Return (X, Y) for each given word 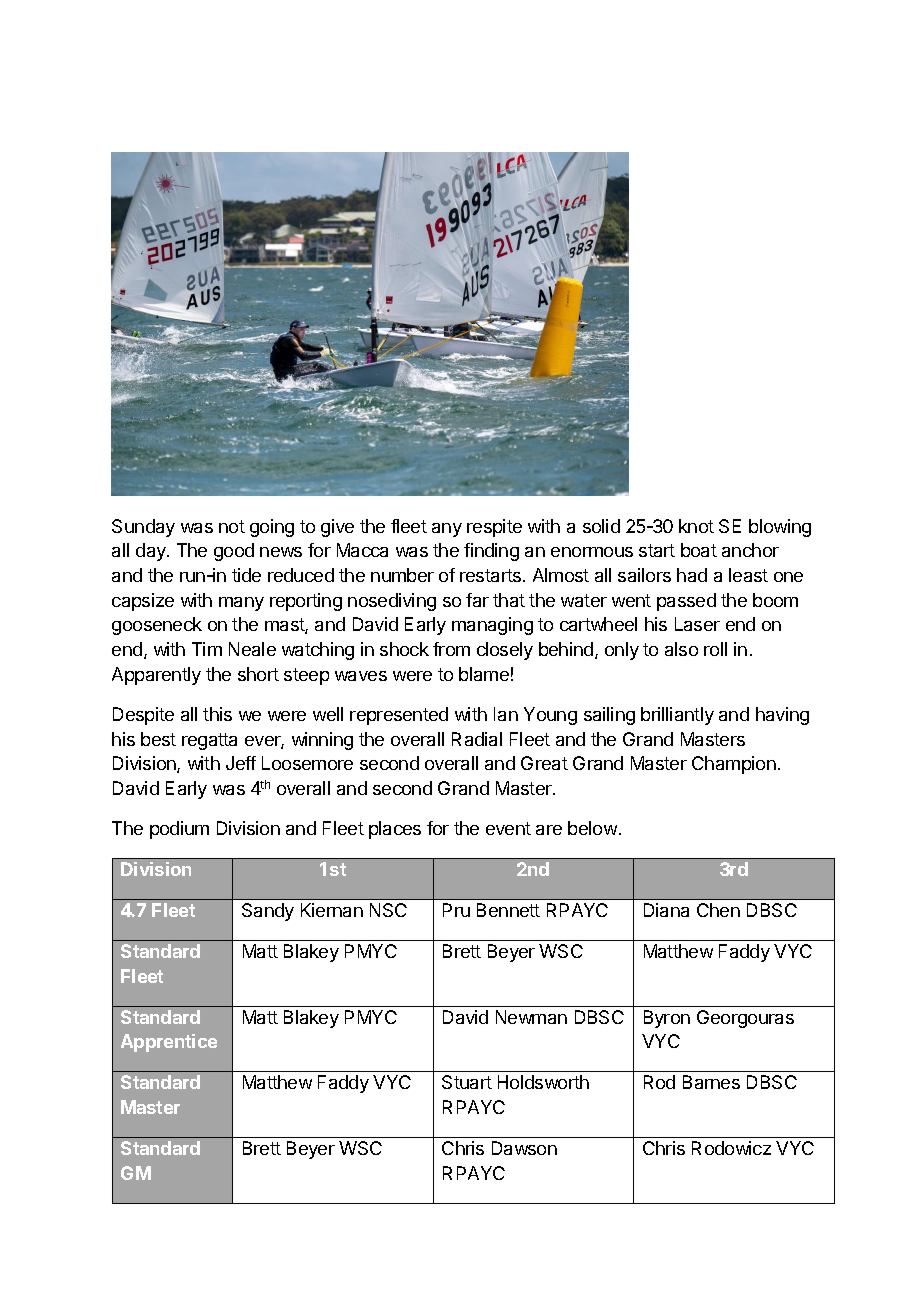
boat (699, 550)
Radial (477, 739)
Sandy (268, 912)
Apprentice (169, 1043)
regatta (209, 741)
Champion (734, 765)
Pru (456, 910)
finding (491, 552)
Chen (718, 910)
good (234, 552)
